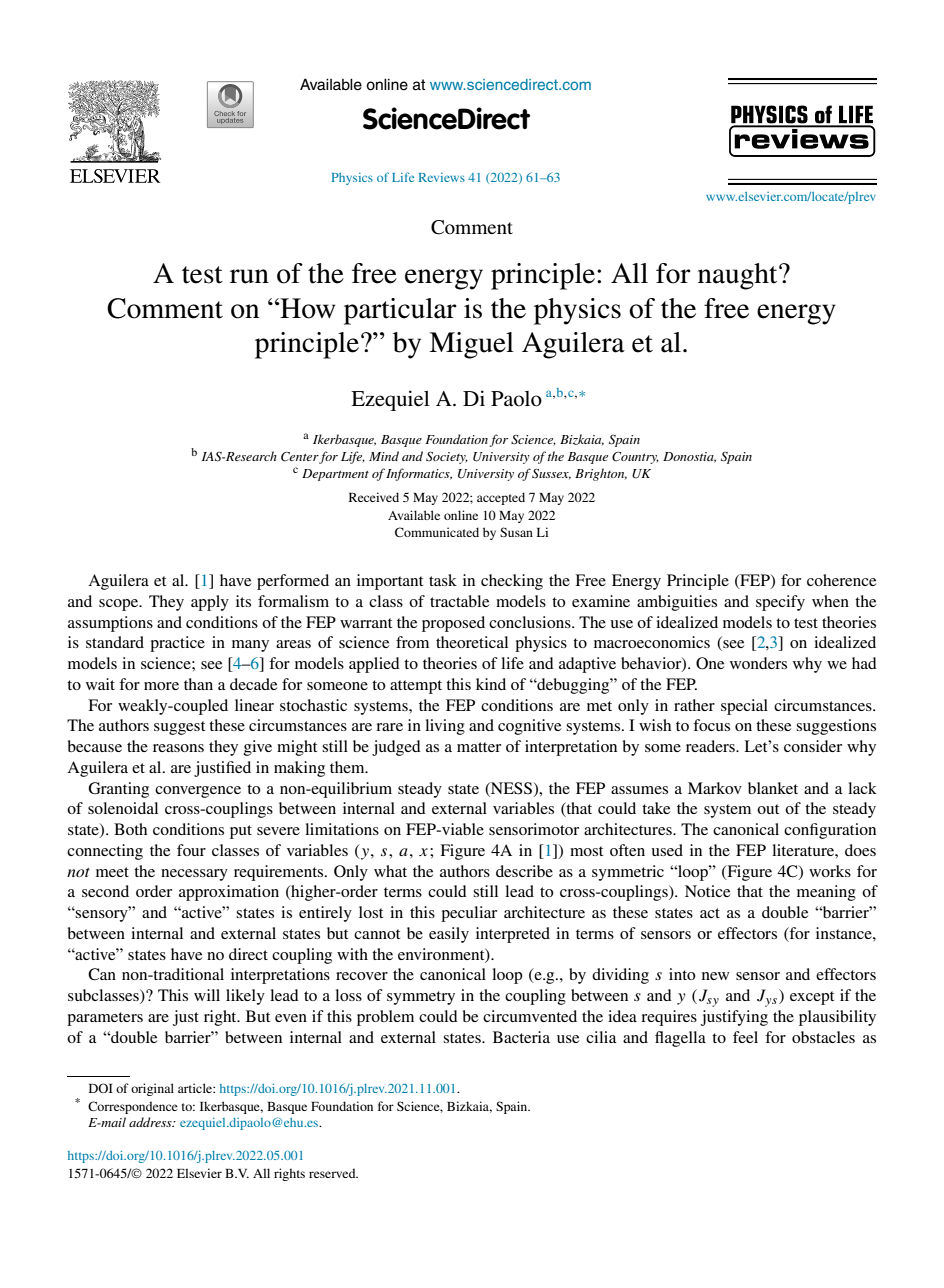 The height and width of the screenshot is (1288, 944). I want to click on accepted, so click(501, 498).
